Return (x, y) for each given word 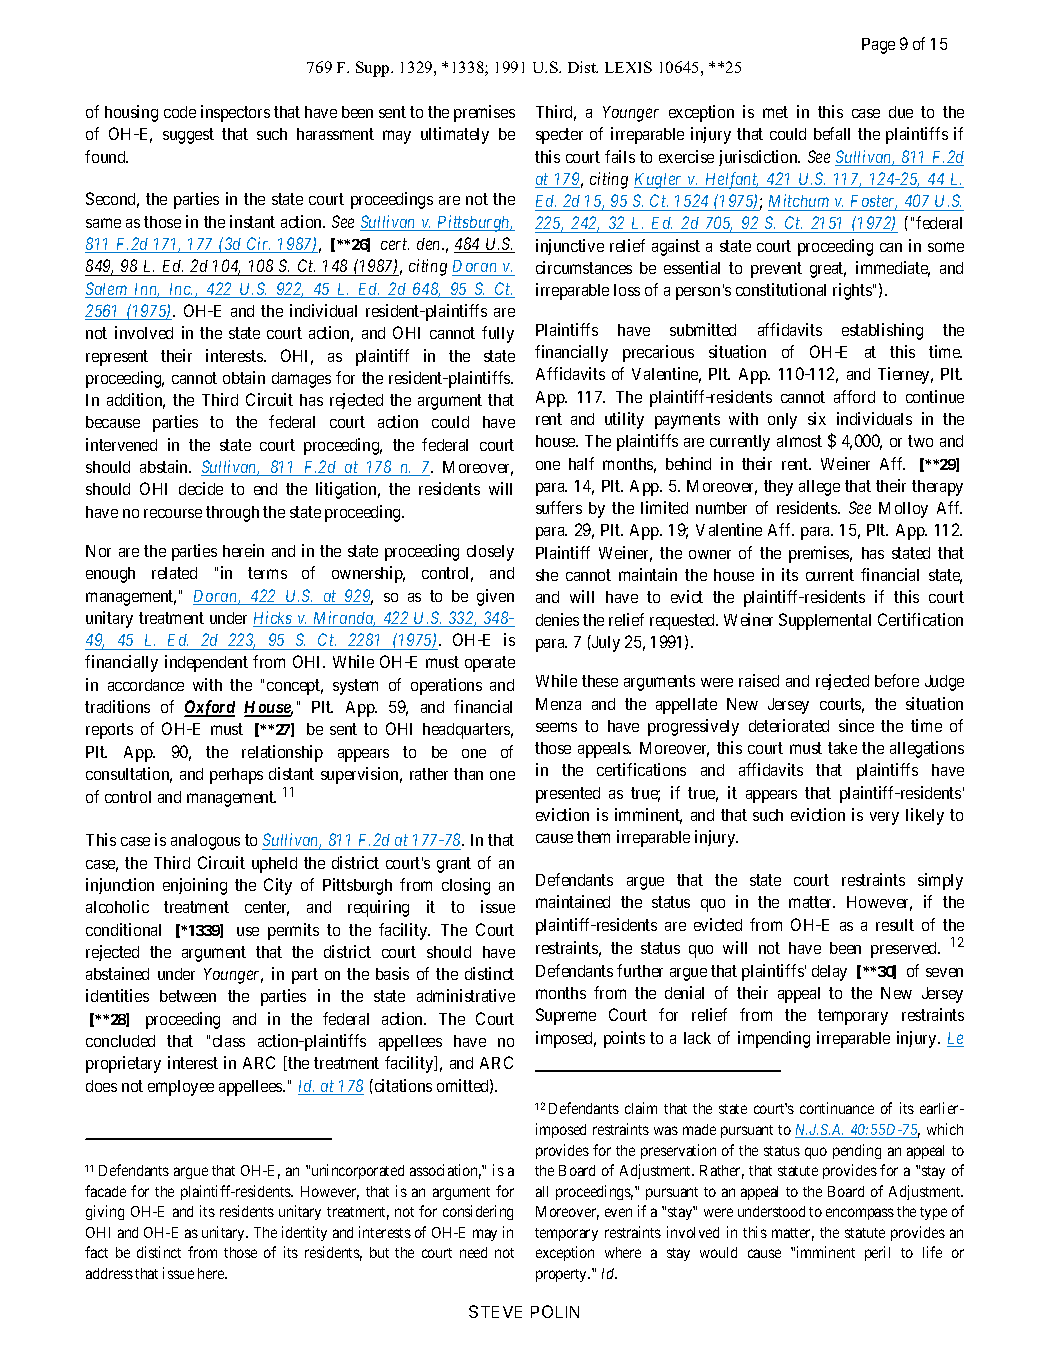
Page (878, 46)
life (932, 1252)
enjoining (195, 886)
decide (201, 488)
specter (559, 136)
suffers (559, 507)
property (563, 1275)
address (109, 1273)
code (180, 112)
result (895, 925)
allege (819, 488)
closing (466, 886)
